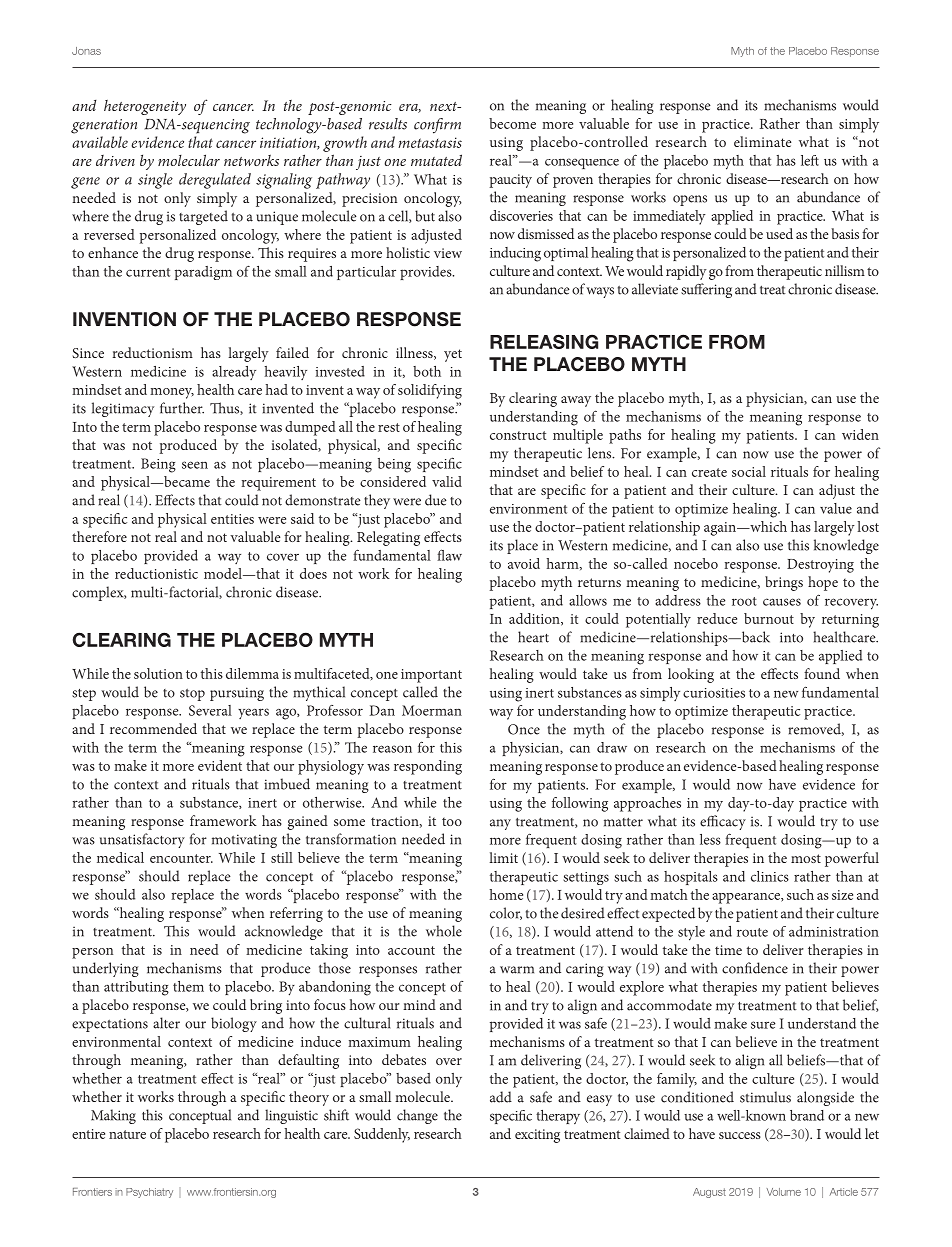 Image resolution: width=952 pixels, height=1247 pixels. What do you see at coordinates (537, 1136) in the document?
I see `exciting` at bounding box center [537, 1136].
